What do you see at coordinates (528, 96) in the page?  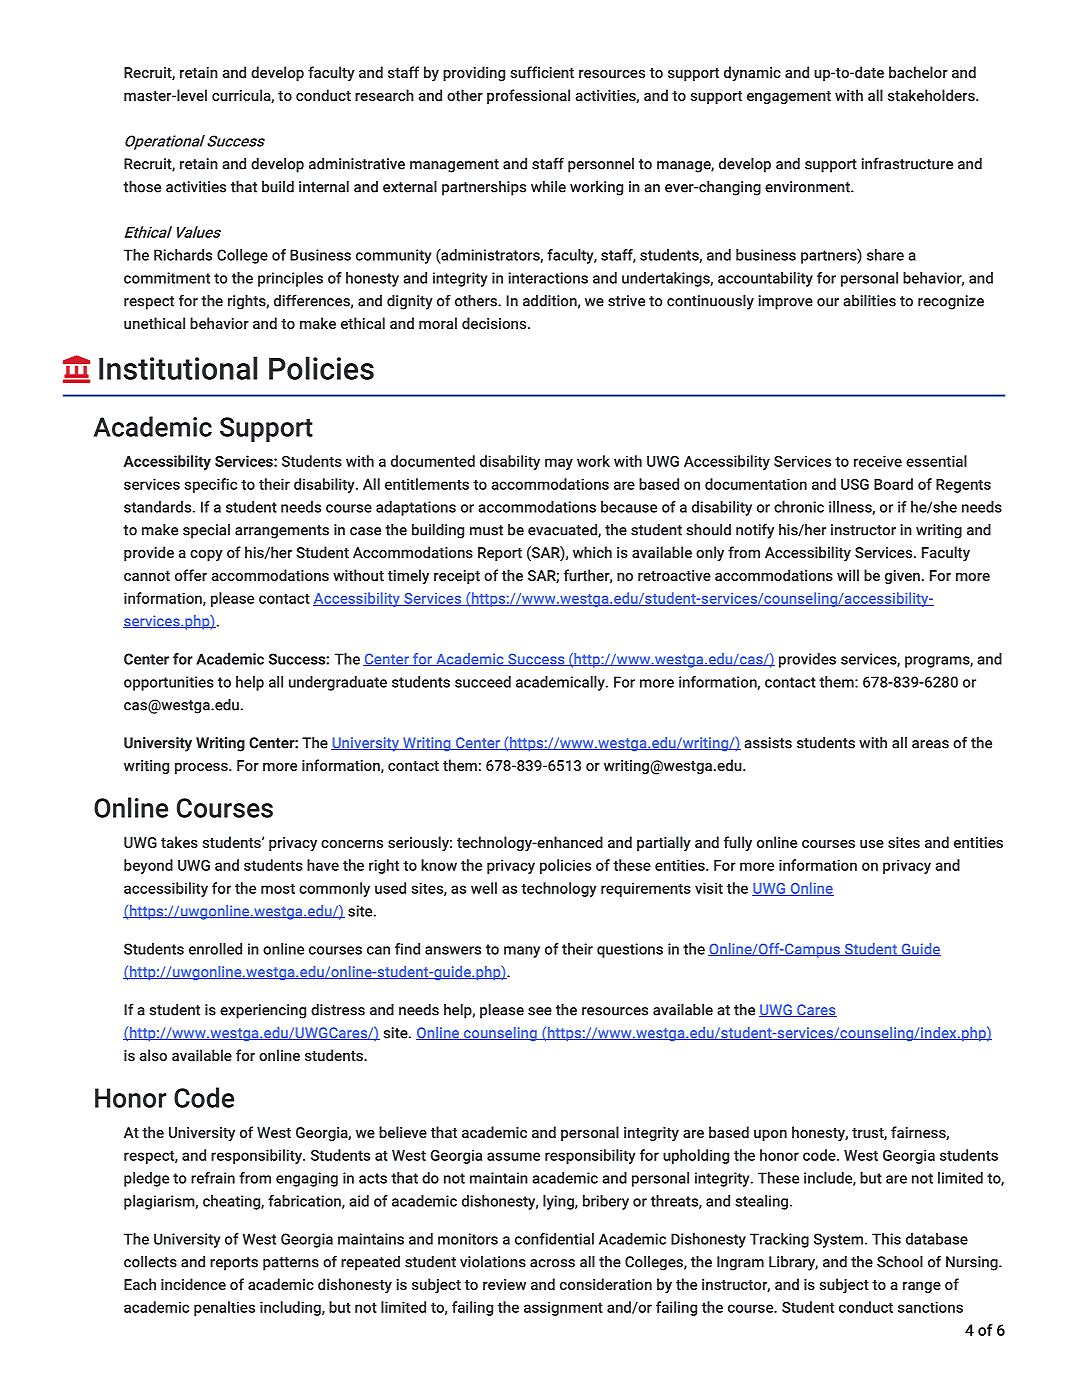 I see `professional` at bounding box center [528, 96].
